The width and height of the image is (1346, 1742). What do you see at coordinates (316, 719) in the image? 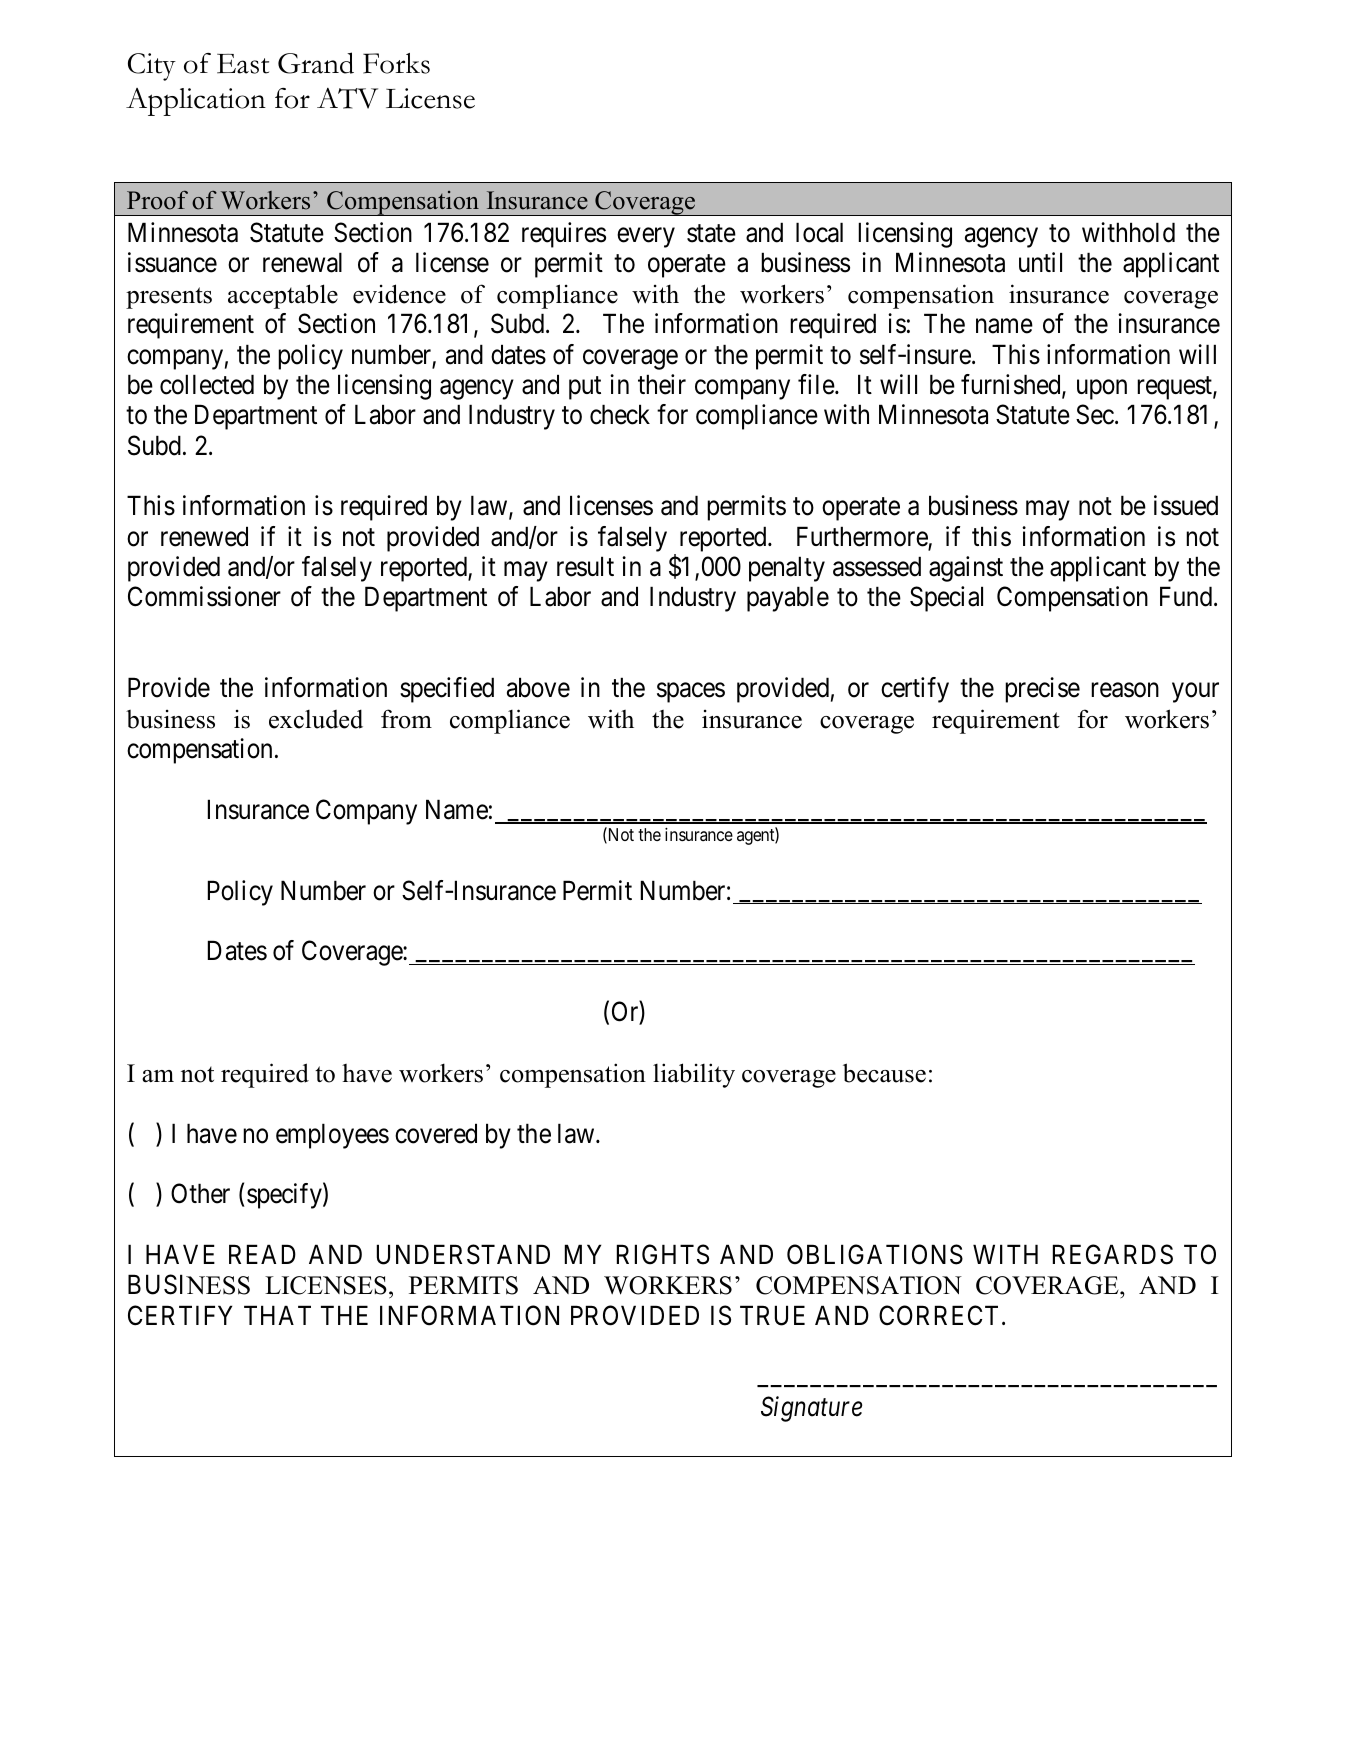
I see `excluded` at bounding box center [316, 719].
